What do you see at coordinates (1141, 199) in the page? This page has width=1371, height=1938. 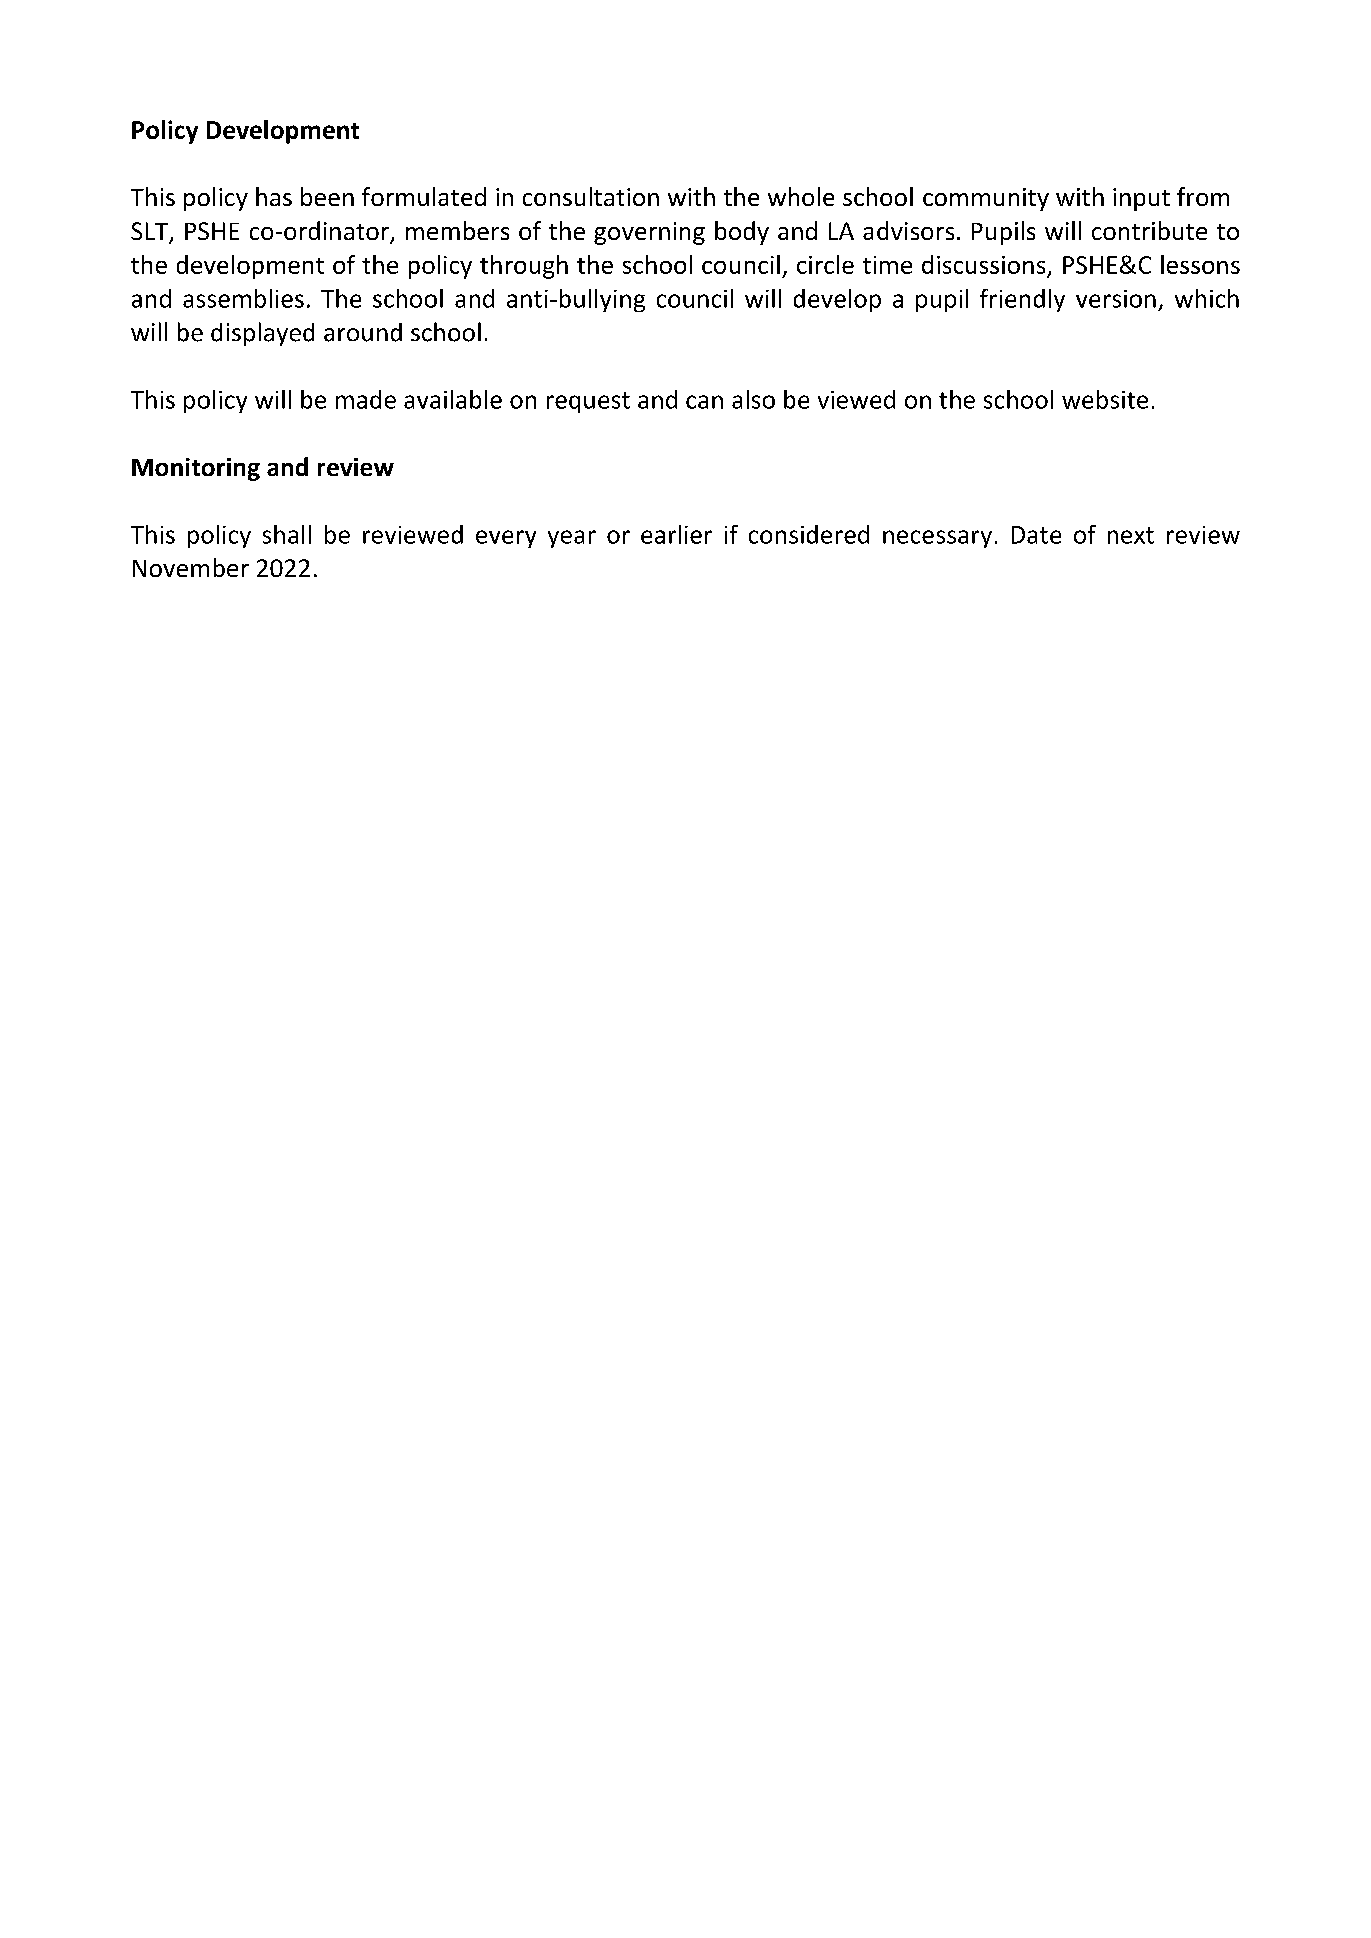 I see `input` at bounding box center [1141, 199].
